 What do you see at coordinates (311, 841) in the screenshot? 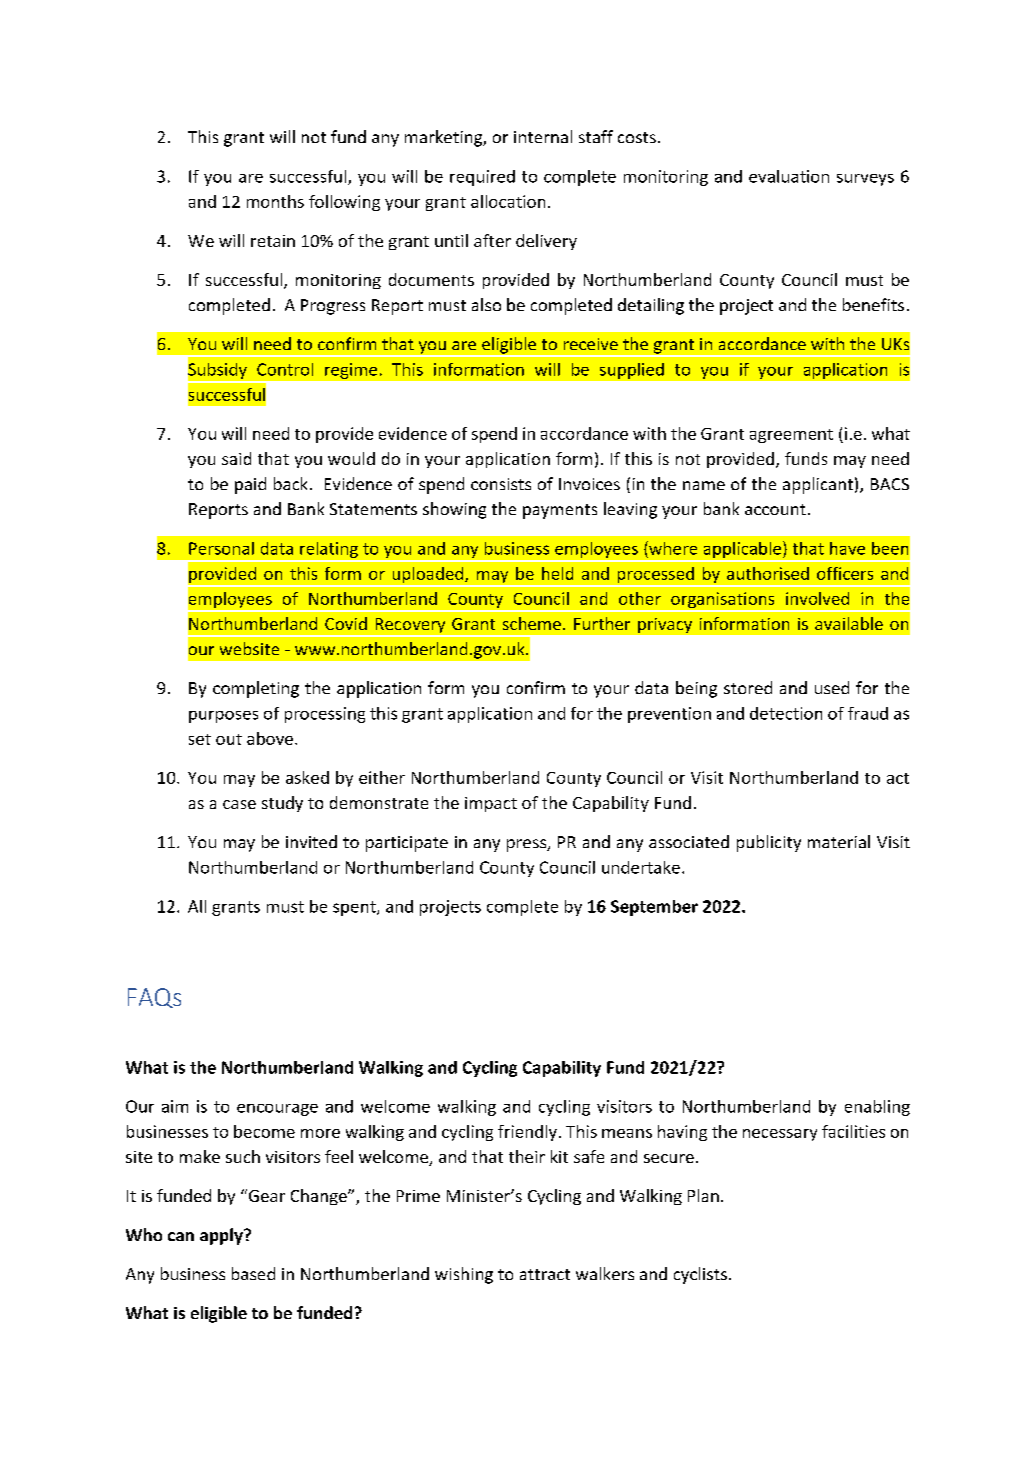
I see `invited` at bounding box center [311, 841].
